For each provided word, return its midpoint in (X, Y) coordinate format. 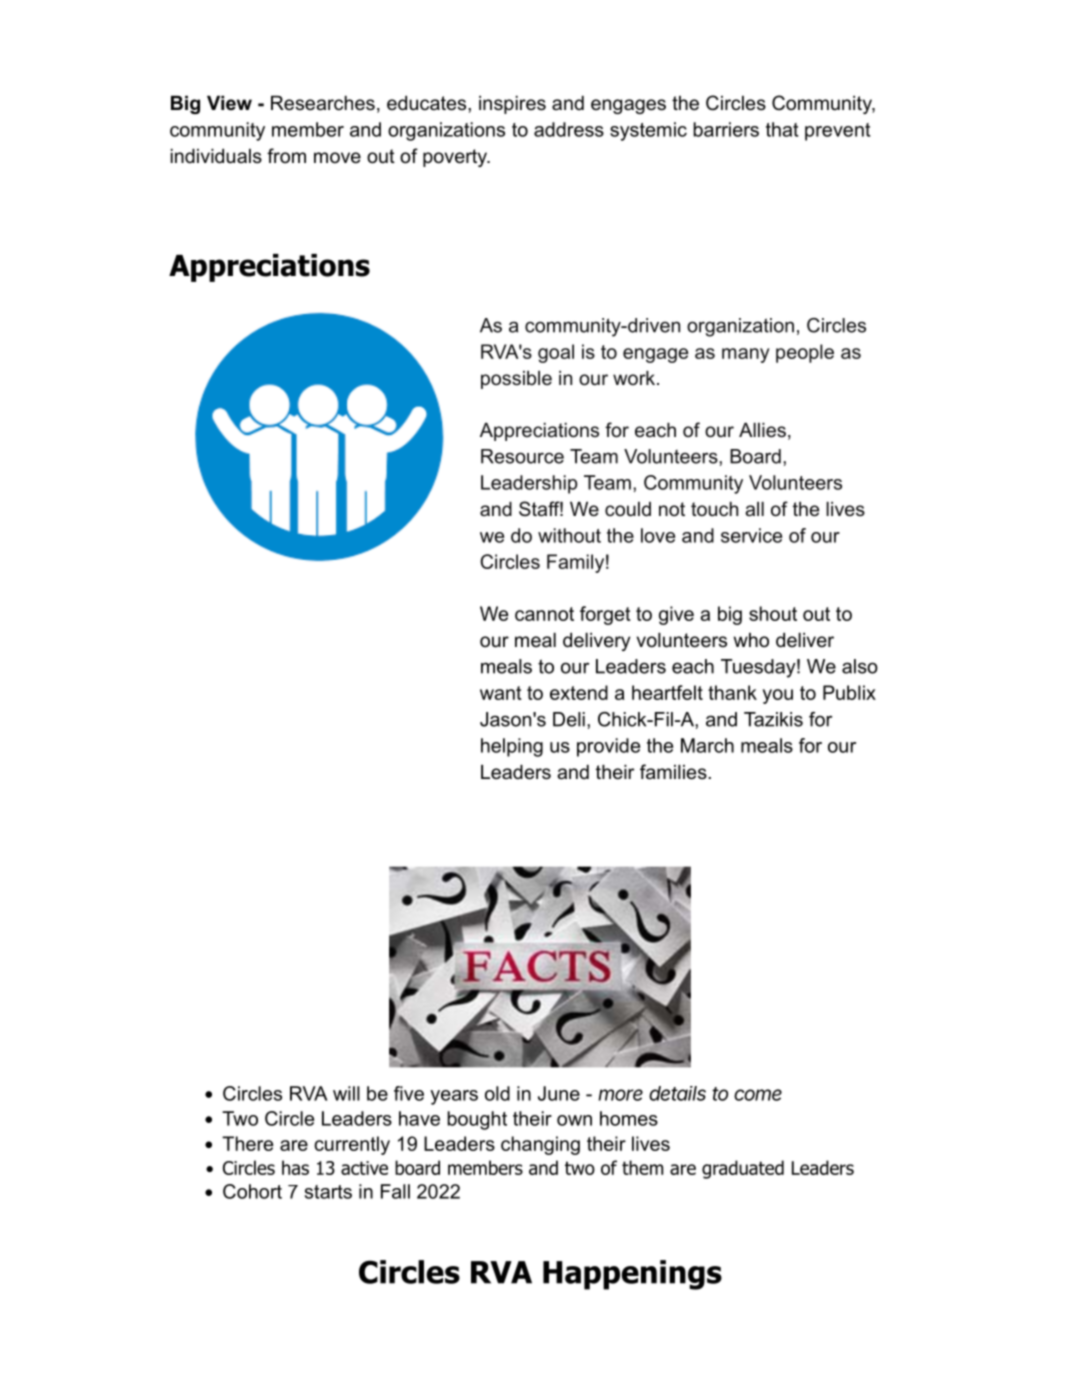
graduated (743, 1169)
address (569, 129)
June (559, 1093)
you (778, 696)
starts (328, 1192)
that (782, 129)
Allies (762, 430)
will (346, 1093)
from (286, 156)
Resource (522, 456)
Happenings (632, 1275)
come (758, 1095)
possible (516, 380)
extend (579, 692)
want (501, 693)
